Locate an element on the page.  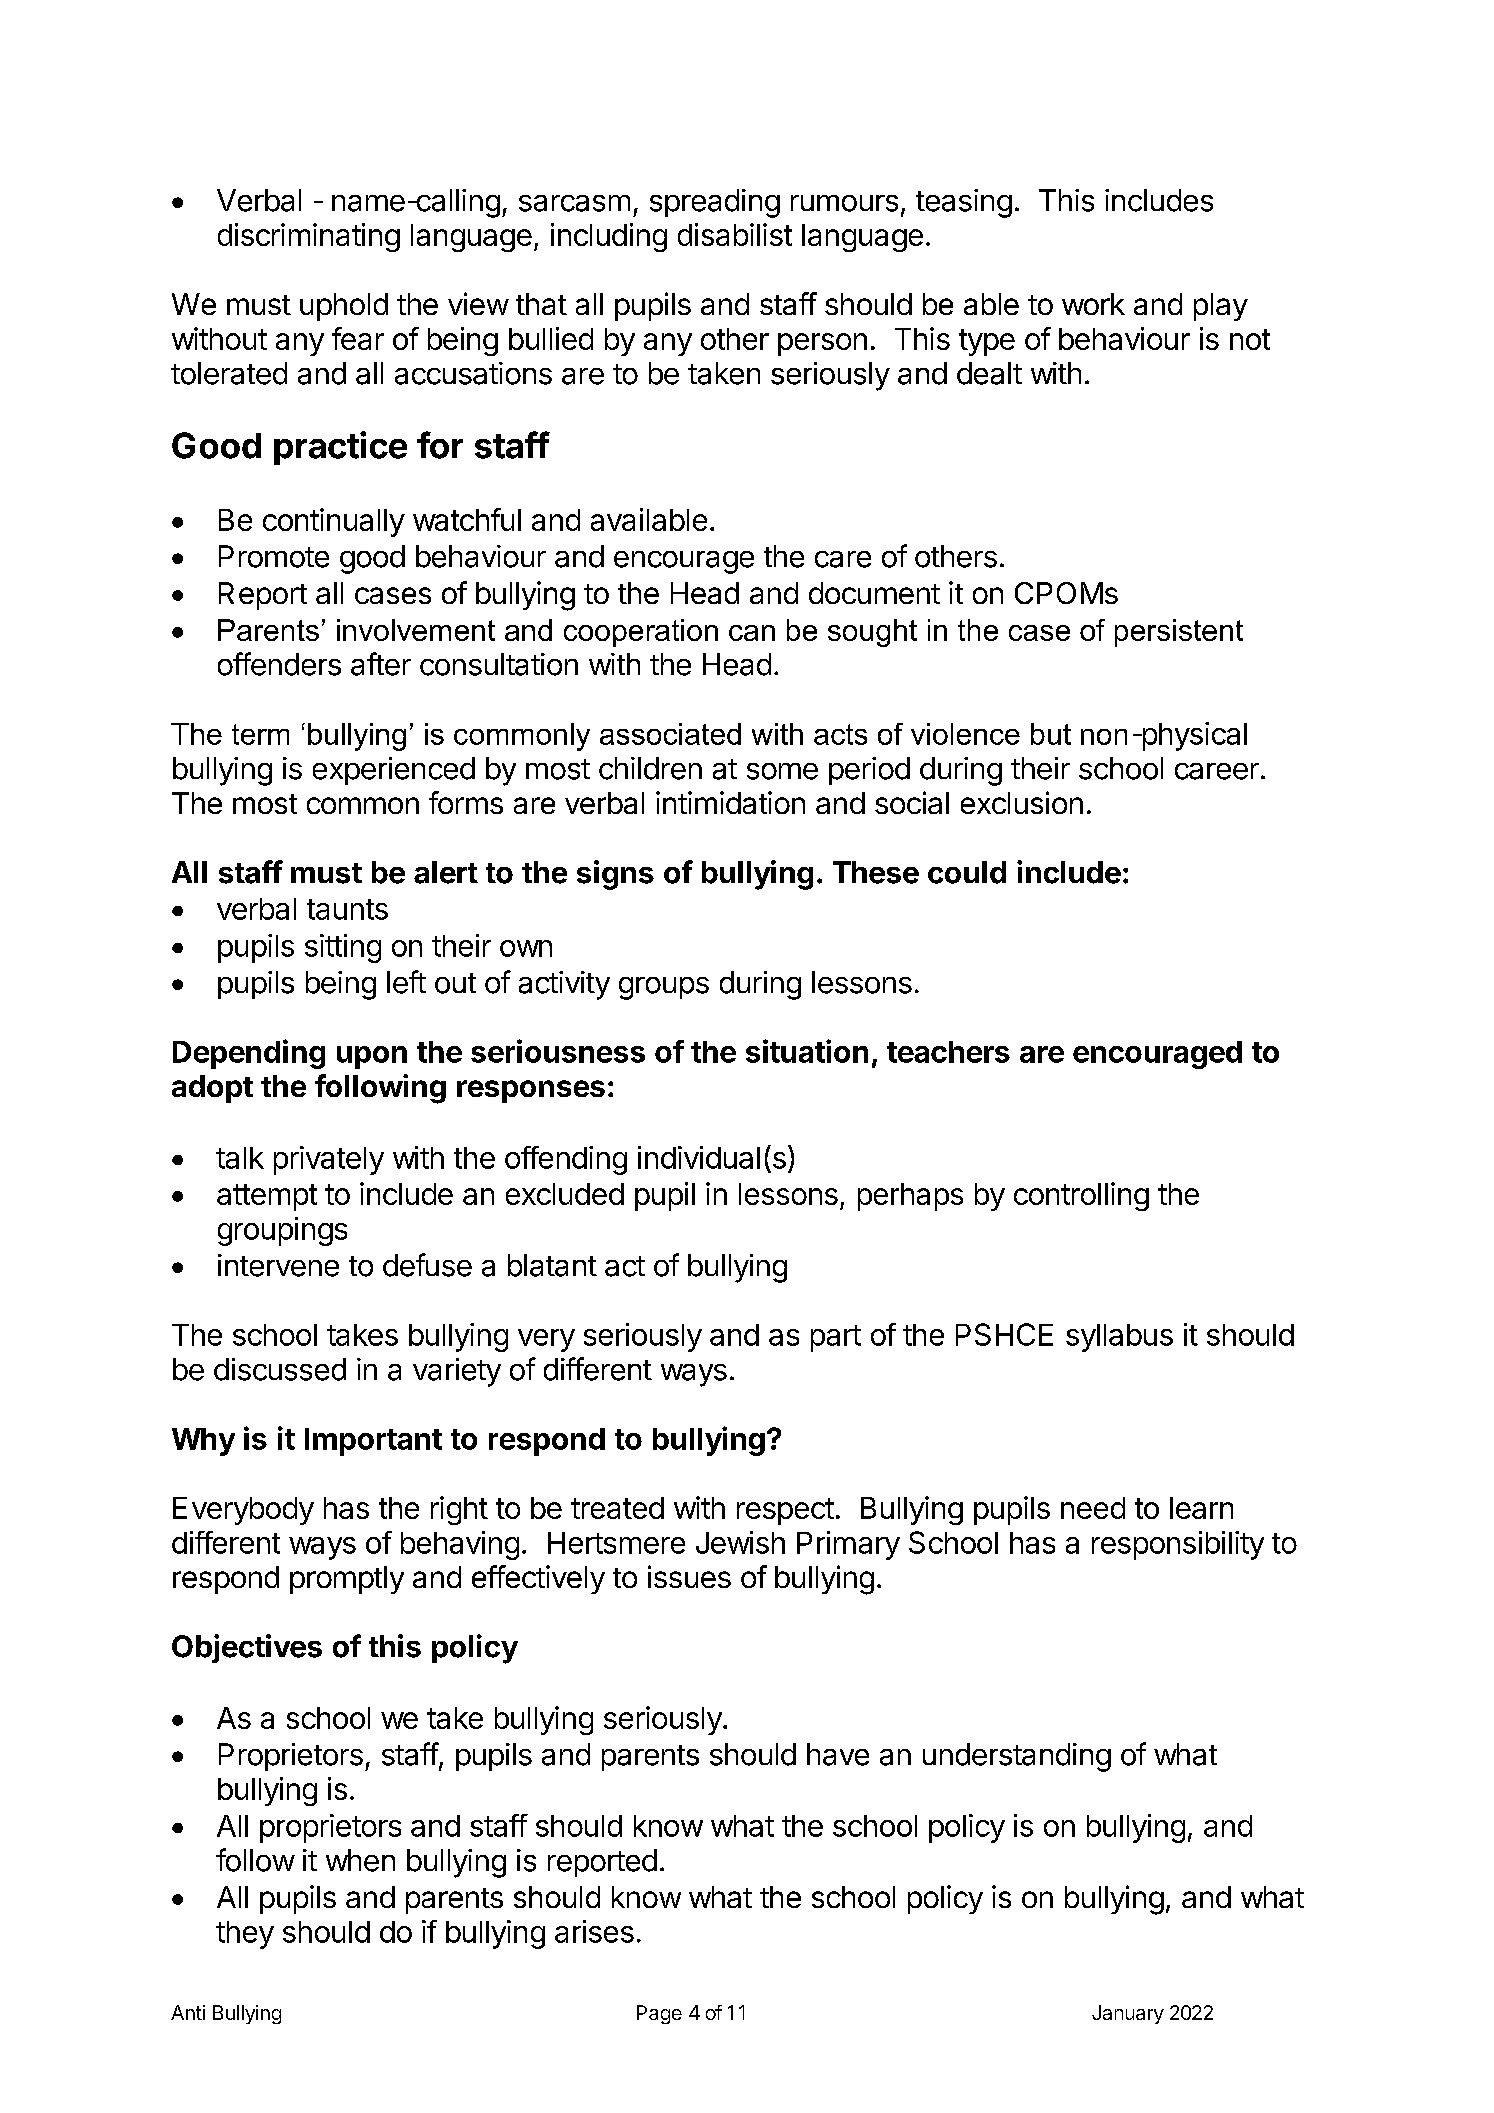
persistent is located at coordinates (1179, 633).
